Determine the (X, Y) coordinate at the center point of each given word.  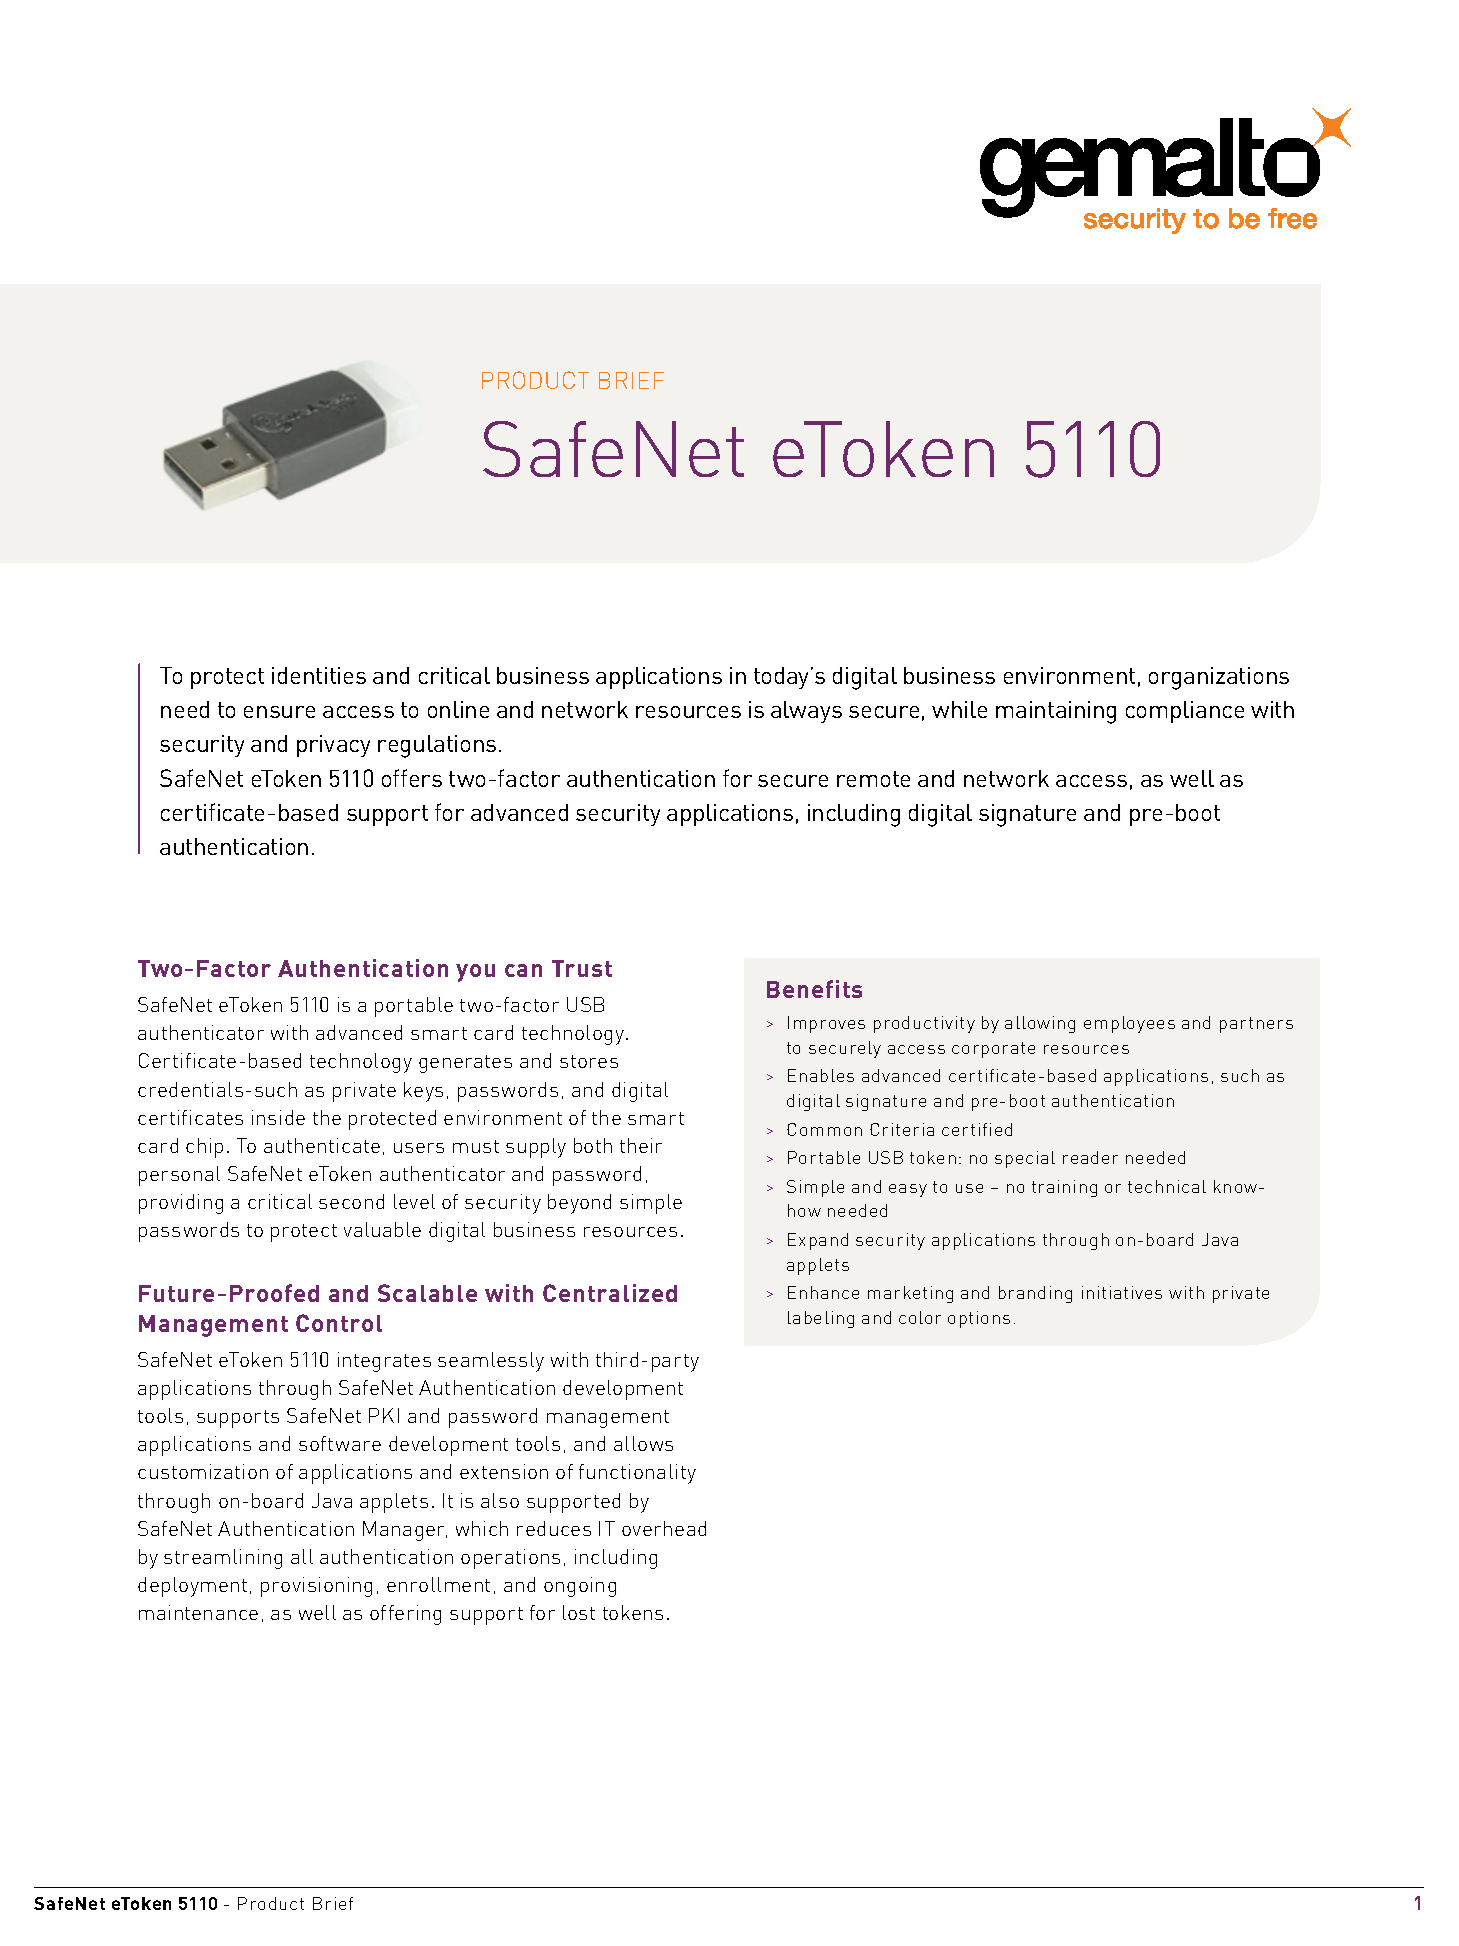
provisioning (316, 1587)
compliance (1185, 712)
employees (1129, 1024)
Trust (582, 968)
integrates (384, 1362)
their (641, 1145)
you (475, 973)
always (806, 712)
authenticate (322, 1145)
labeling (821, 1319)
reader (1090, 1157)
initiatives (1122, 1292)
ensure (279, 712)
